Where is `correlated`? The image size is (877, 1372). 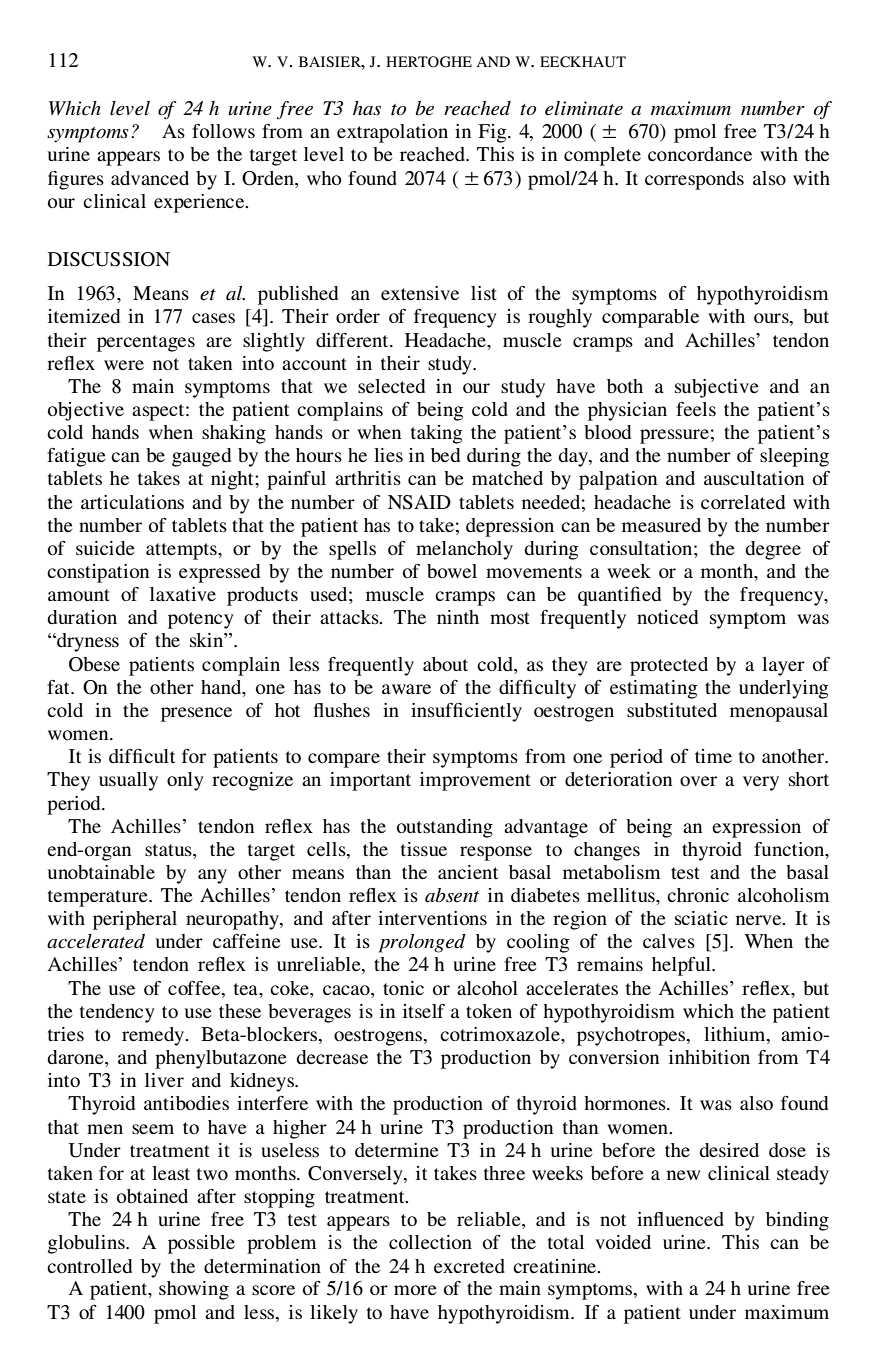 correlated is located at coordinates (743, 502).
